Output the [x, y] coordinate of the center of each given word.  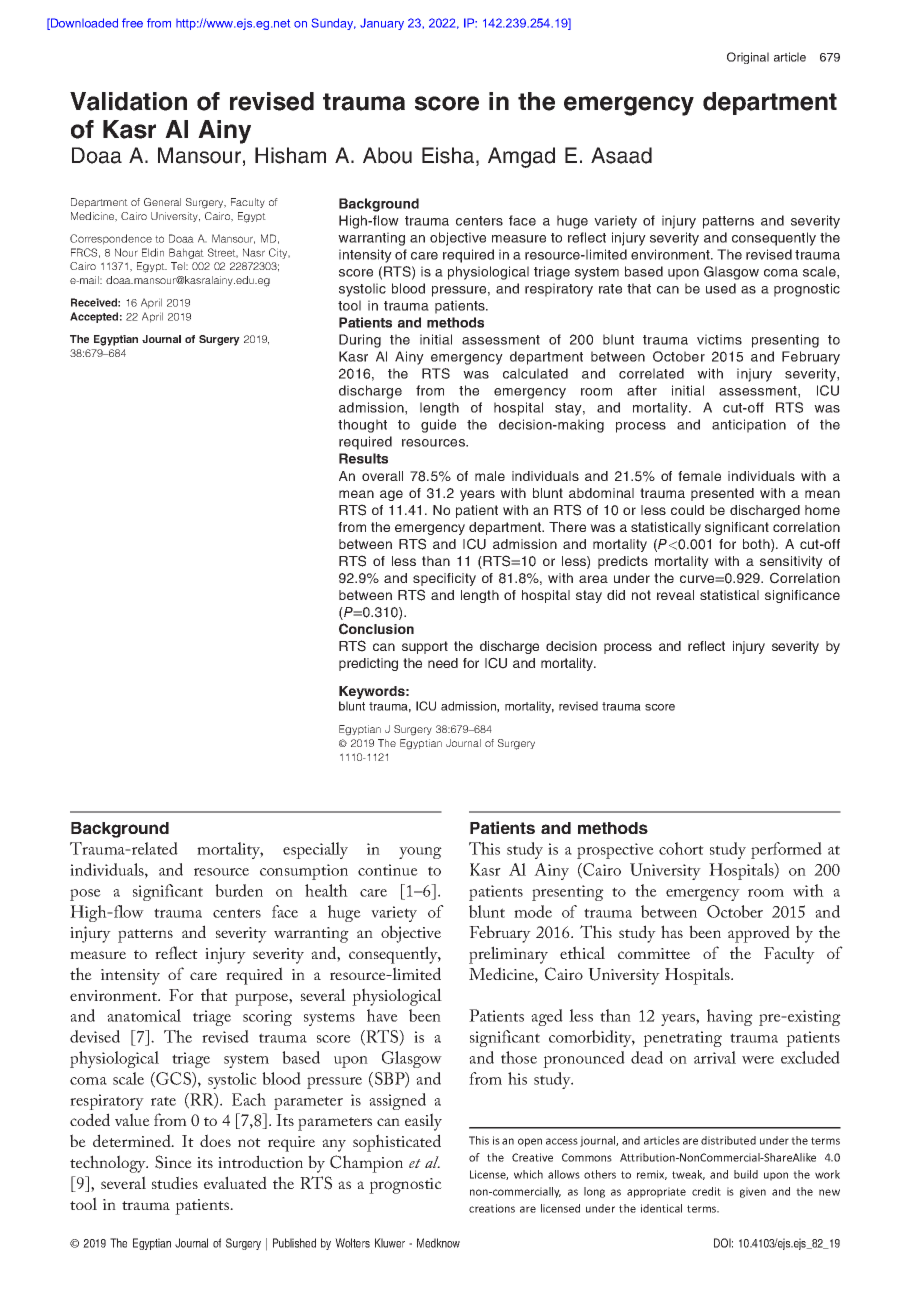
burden [239, 890]
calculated [535, 373]
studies [175, 1182]
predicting [368, 664]
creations [492, 1208]
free [132, 23]
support [425, 647]
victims [719, 339]
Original [748, 58]
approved [759, 934]
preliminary [508, 955]
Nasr [254, 252]
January [382, 24]
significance [802, 596]
